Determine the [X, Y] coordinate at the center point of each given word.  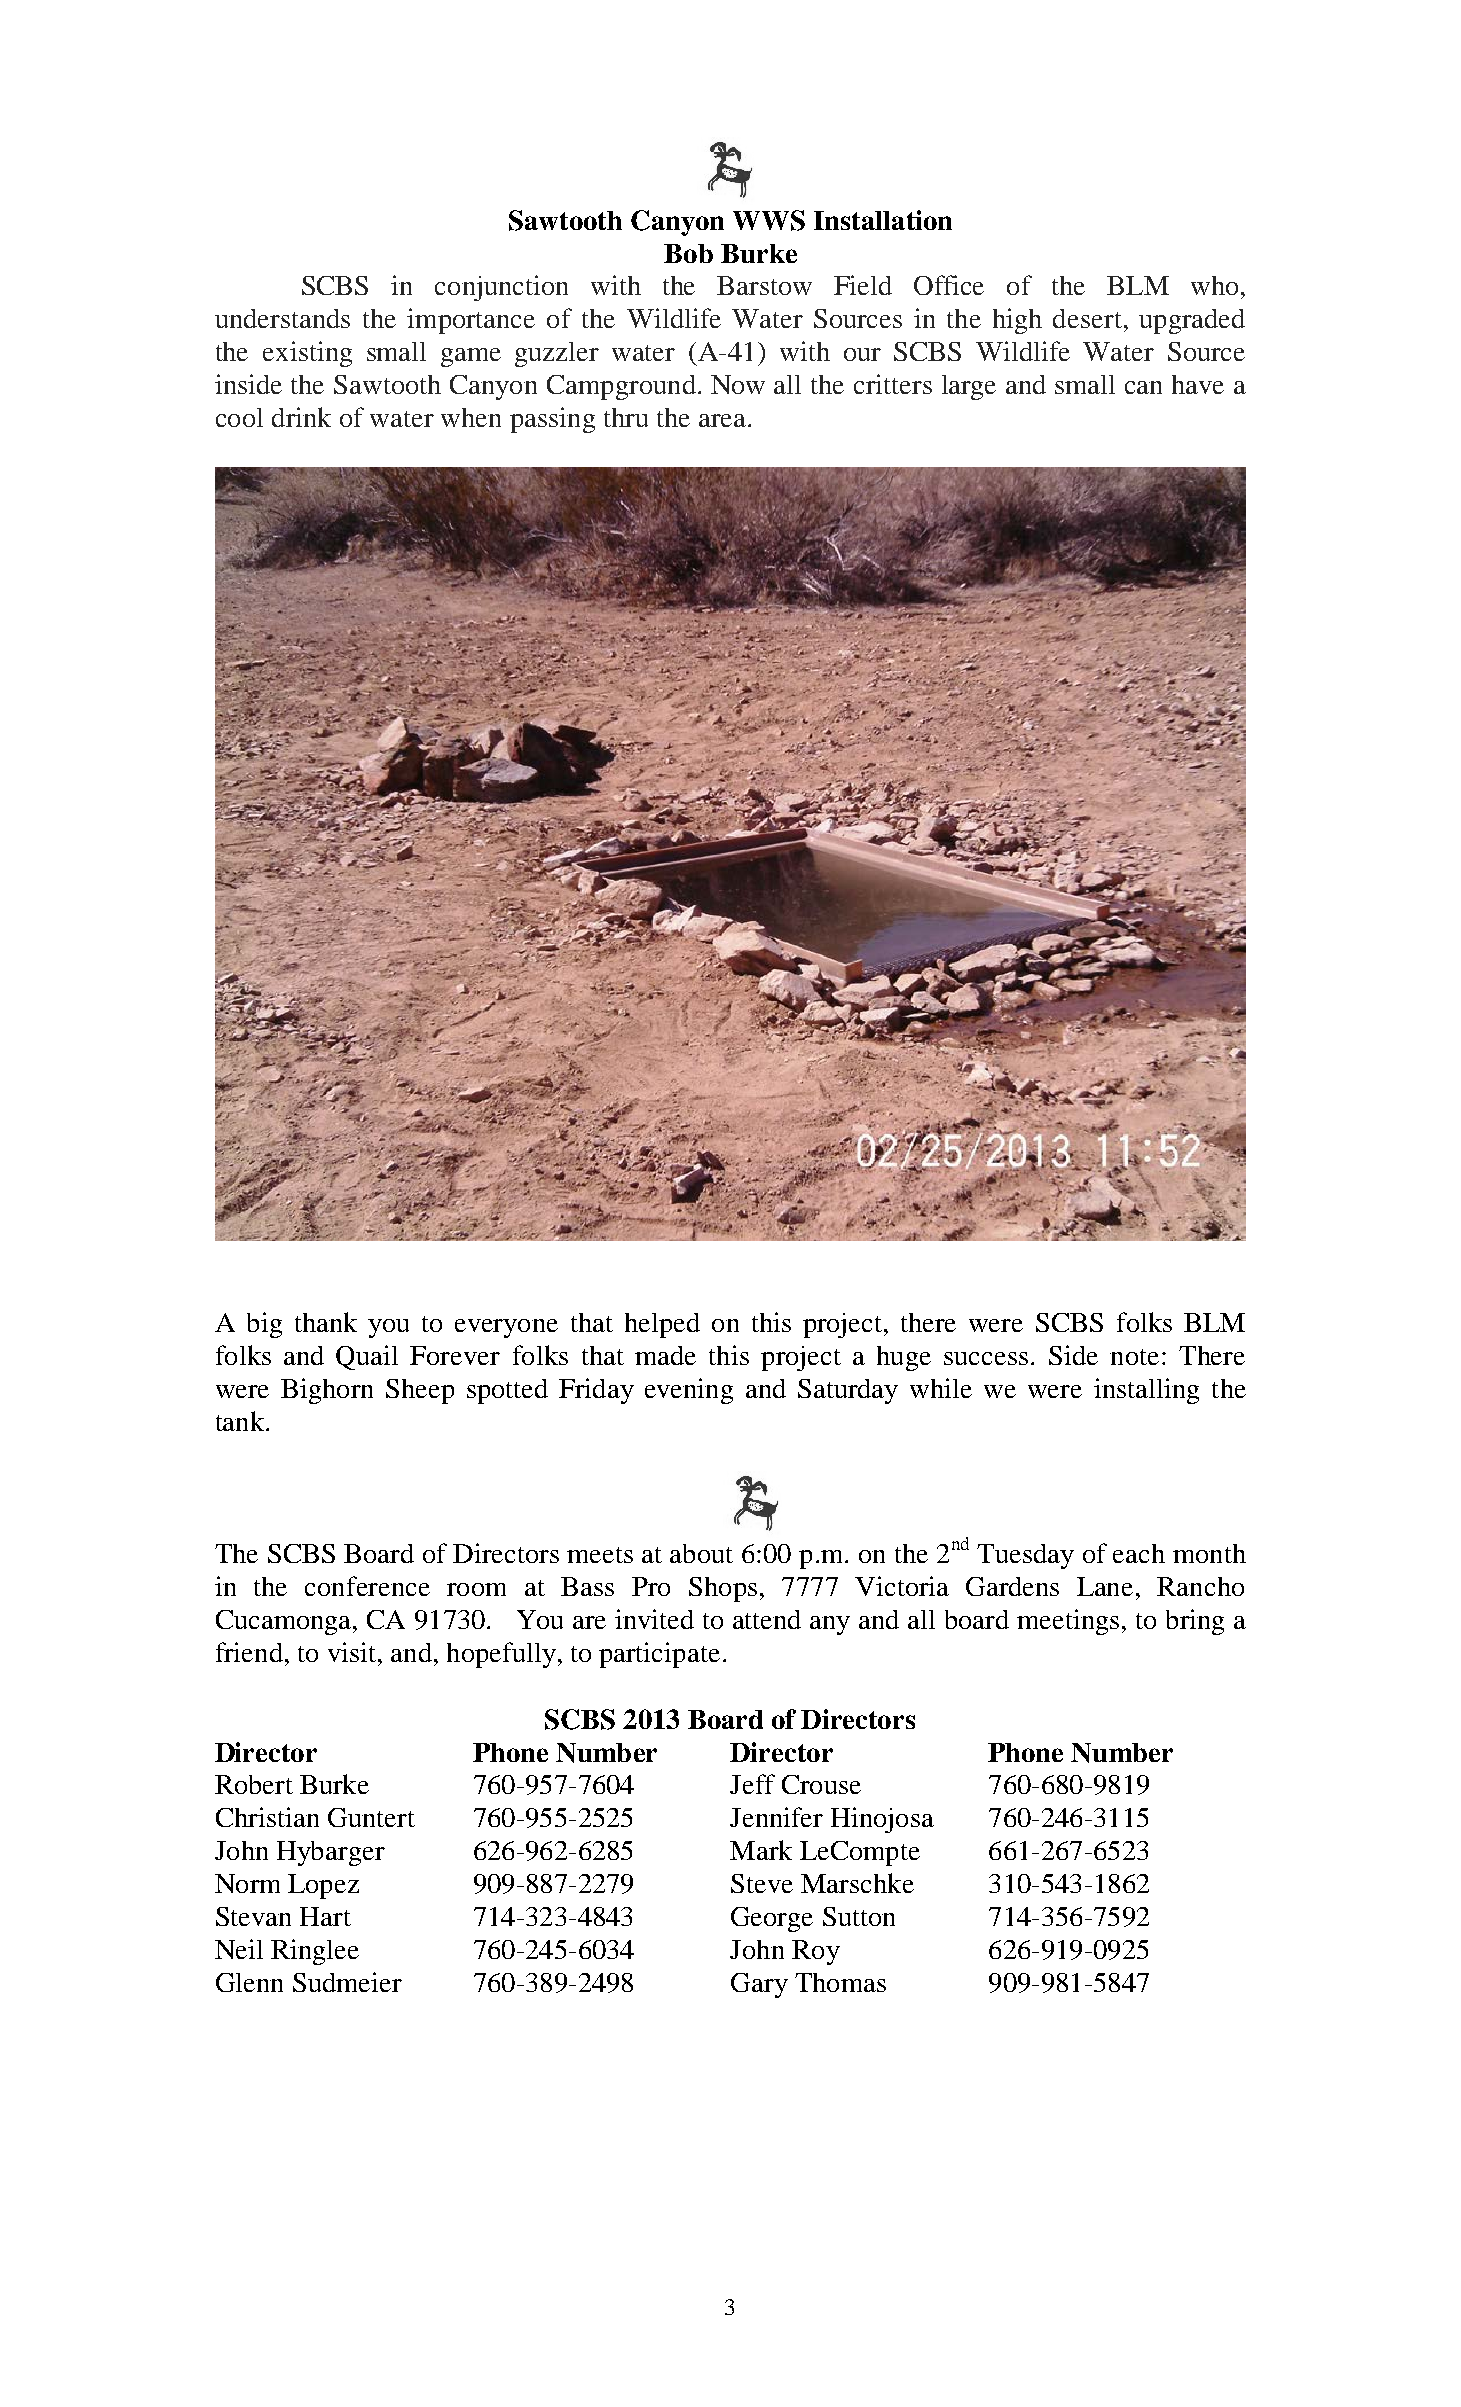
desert [1087, 318]
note [1134, 1357]
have [1198, 384]
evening [689, 1391]
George [772, 1919]
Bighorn [327, 1391]
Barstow [764, 285]
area [722, 420]
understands [282, 318]
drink [301, 417]
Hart [325, 1916]
